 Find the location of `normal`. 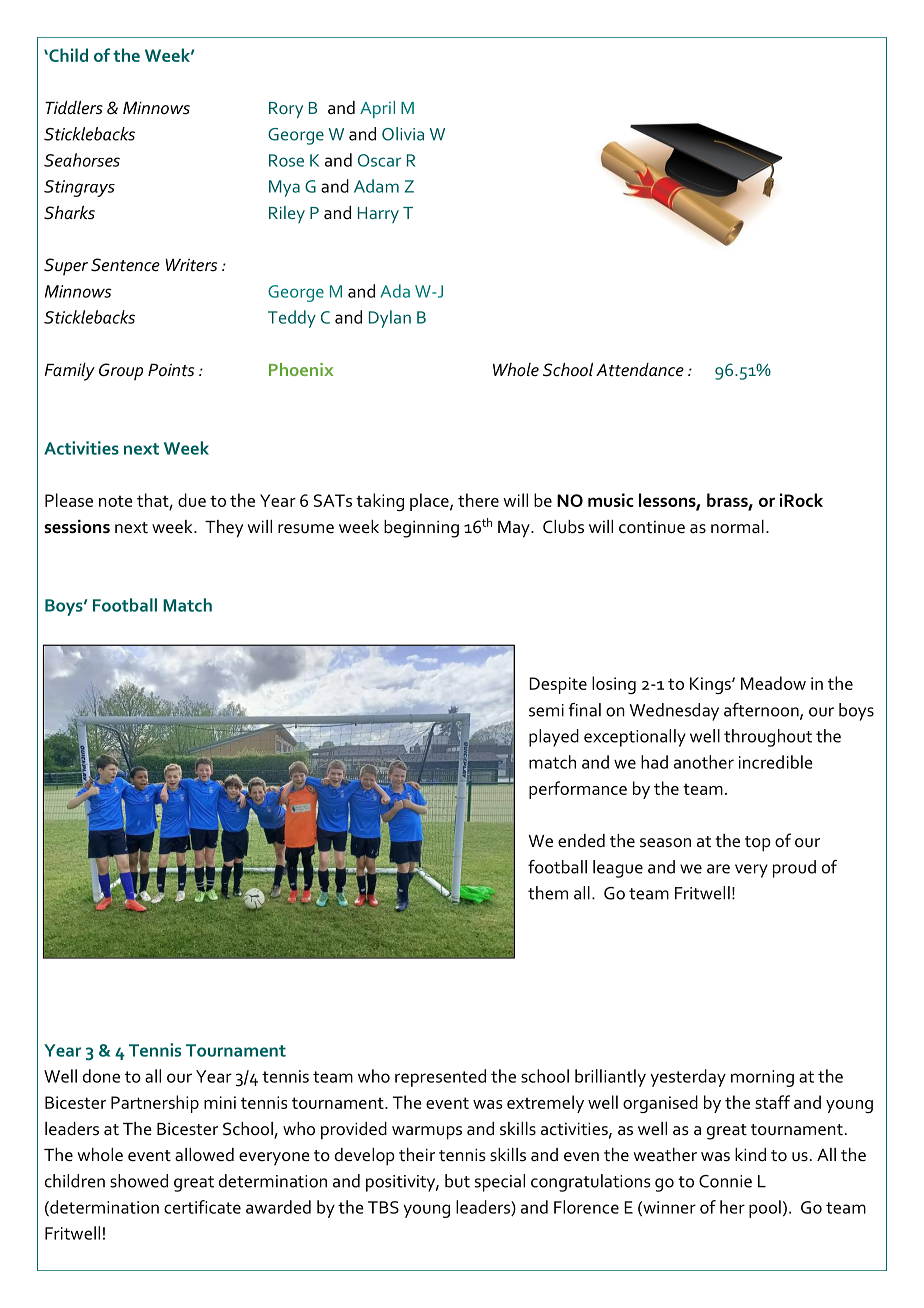

normal is located at coordinates (737, 527).
